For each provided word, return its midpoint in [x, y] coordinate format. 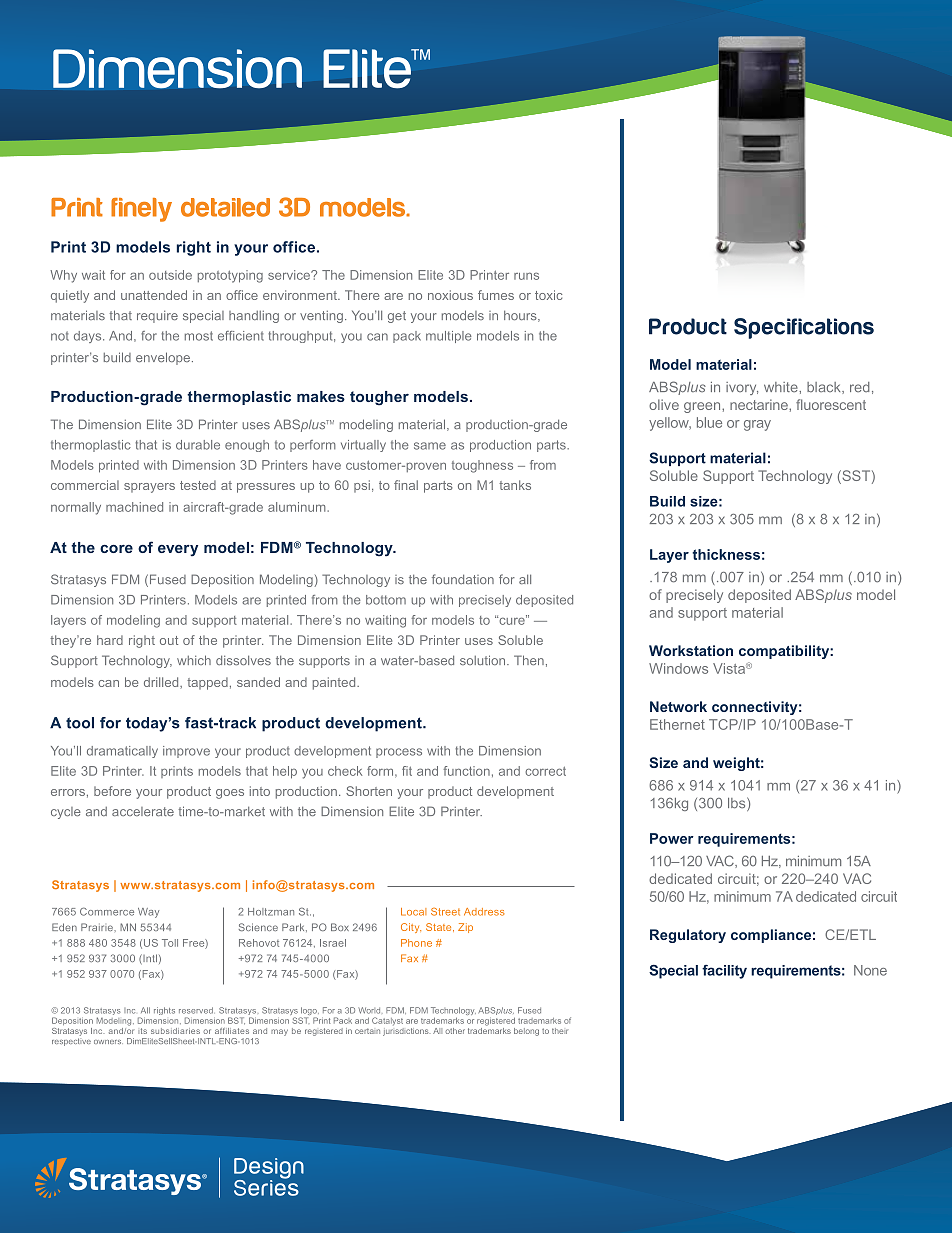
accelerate [143, 811]
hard [110, 640]
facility [724, 972]
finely [141, 210]
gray [757, 425]
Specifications [804, 328]
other [455, 1031]
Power [672, 838]
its [142, 1031]
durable [198, 445]
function [466, 771]
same [430, 446]
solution [484, 660]
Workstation [691, 650]
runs [526, 276]
